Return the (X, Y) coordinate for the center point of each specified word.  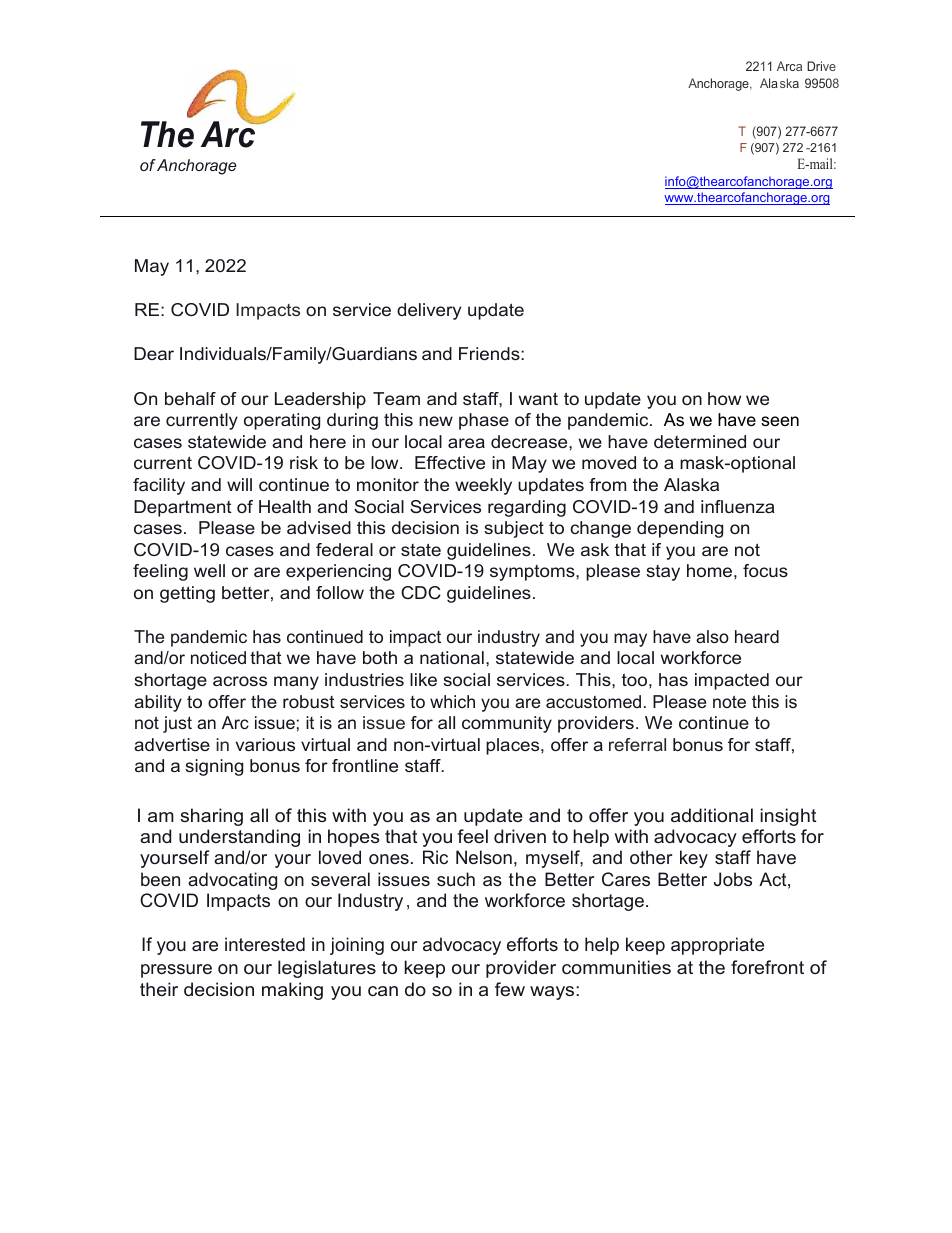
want (538, 398)
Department (183, 508)
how (724, 398)
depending (680, 529)
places (514, 746)
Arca (789, 66)
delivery (429, 311)
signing (214, 767)
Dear (154, 353)
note (729, 701)
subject (514, 529)
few (510, 989)
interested (265, 944)
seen (780, 421)
